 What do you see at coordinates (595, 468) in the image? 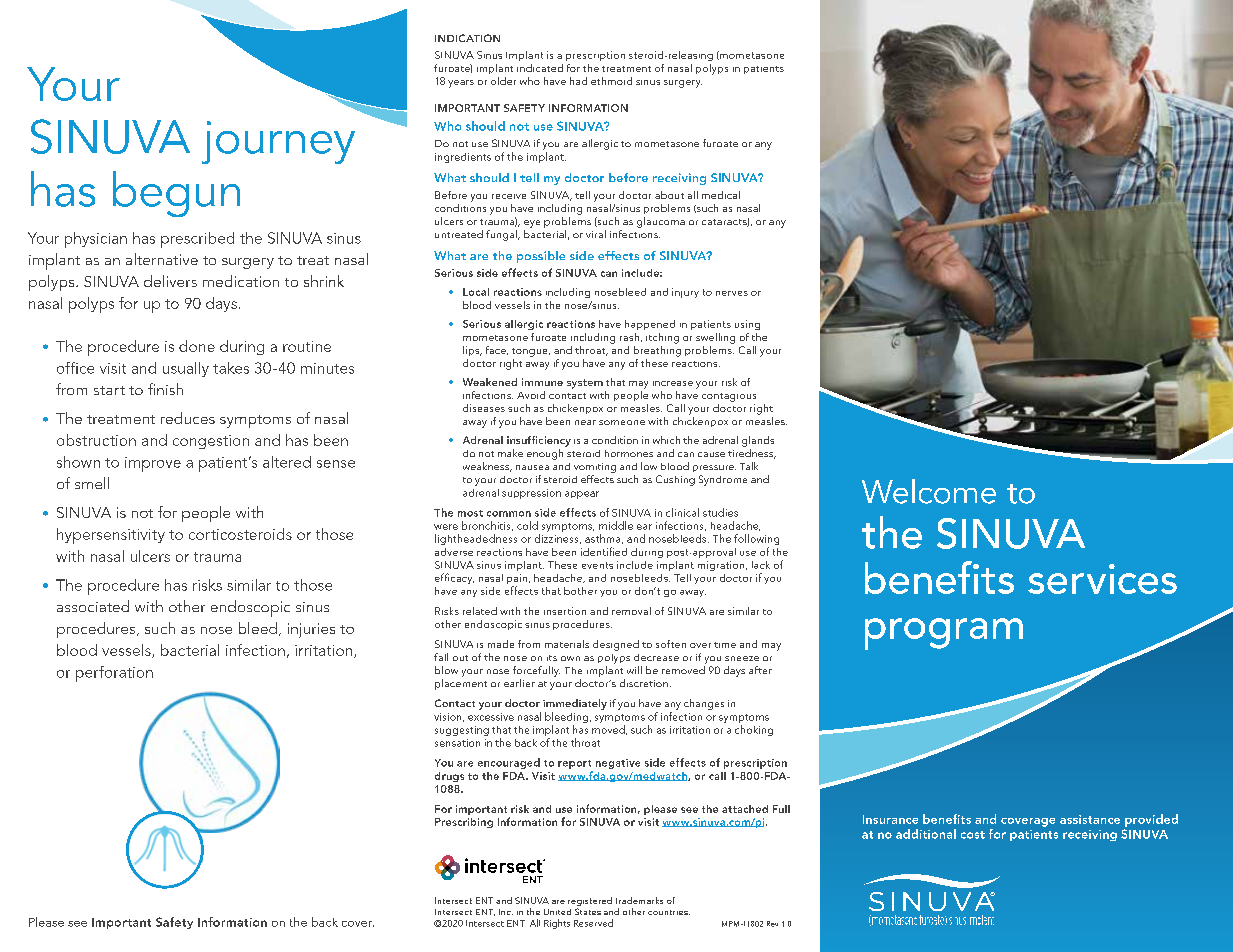
I see `vomiting` at bounding box center [595, 468].
